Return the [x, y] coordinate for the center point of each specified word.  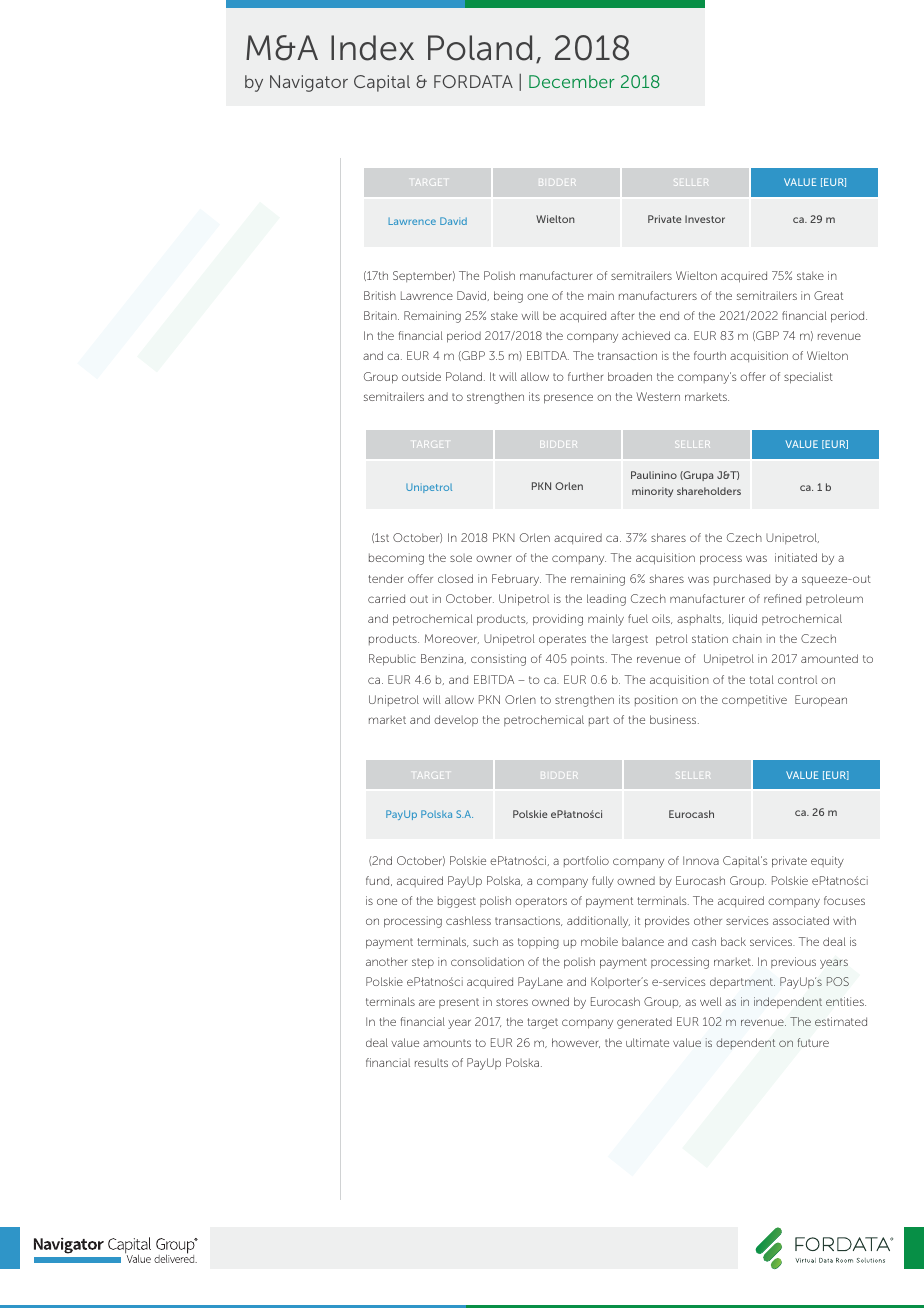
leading [606, 600]
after [622, 315]
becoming [396, 559]
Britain [381, 315]
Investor [705, 219]
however [576, 1043]
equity [827, 862]
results [431, 1063]
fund [379, 881]
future [813, 1042]
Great [828, 295]
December [572, 81]
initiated [796, 557]
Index [372, 48]
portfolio [586, 861]
